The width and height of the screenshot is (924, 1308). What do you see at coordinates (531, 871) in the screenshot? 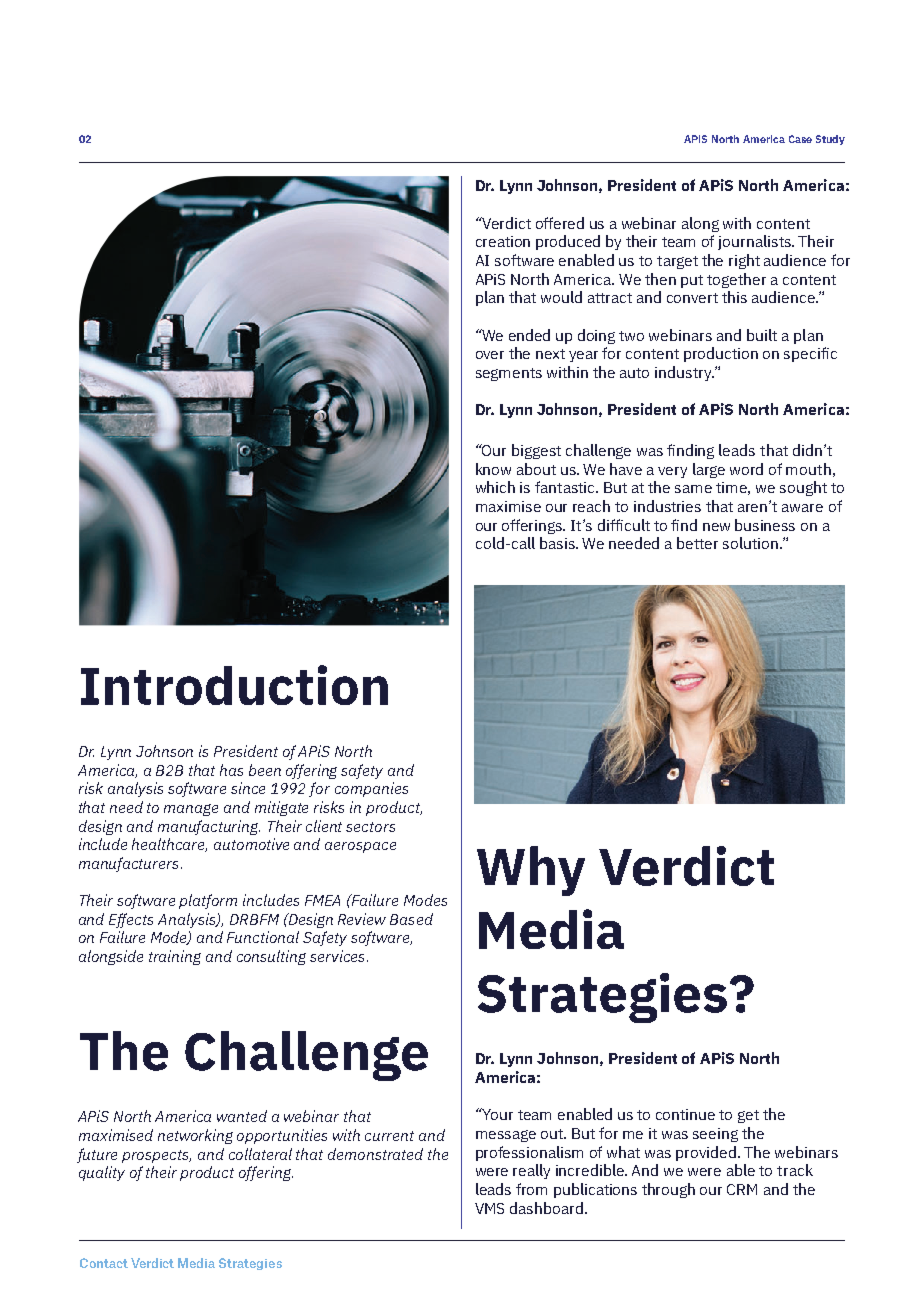
I see `Why` at bounding box center [531, 871].
